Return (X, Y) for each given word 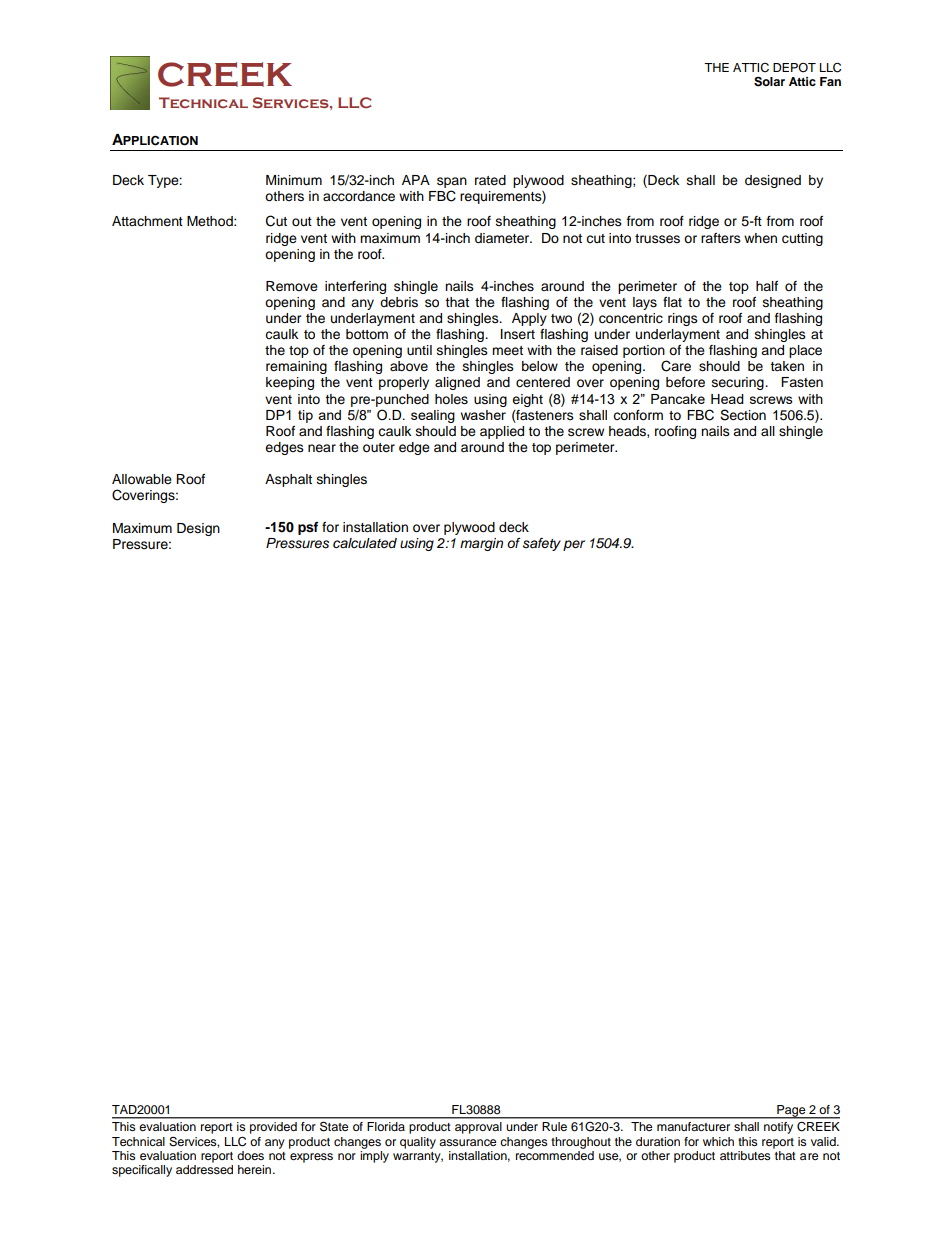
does (250, 1155)
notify (778, 1128)
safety (542, 544)
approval (478, 1128)
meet (507, 351)
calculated (365, 543)
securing (739, 383)
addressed (204, 1169)
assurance (468, 1142)
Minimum (294, 180)
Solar (769, 81)
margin (481, 544)
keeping (290, 383)
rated (490, 180)
